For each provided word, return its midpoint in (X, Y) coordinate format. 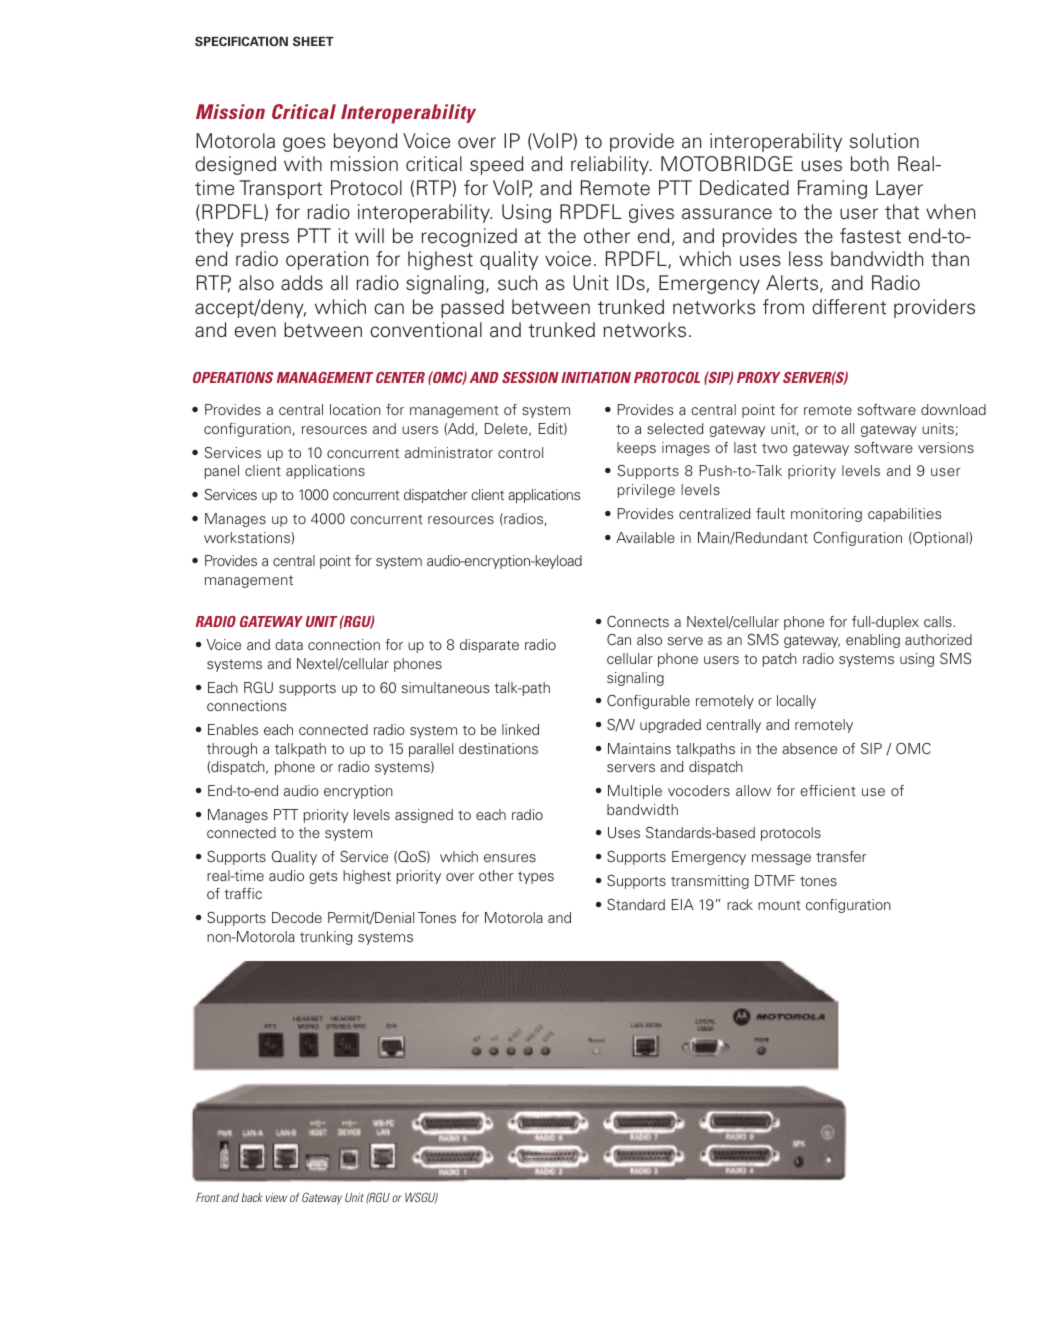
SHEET (313, 41)
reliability (611, 165)
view (276, 1197)
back (252, 1197)
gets (323, 877)
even (255, 332)
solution (884, 141)
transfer (841, 856)
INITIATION (596, 377)
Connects (638, 621)
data (289, 644)
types (536, 877)
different (849, 307)
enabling (873, 641)
